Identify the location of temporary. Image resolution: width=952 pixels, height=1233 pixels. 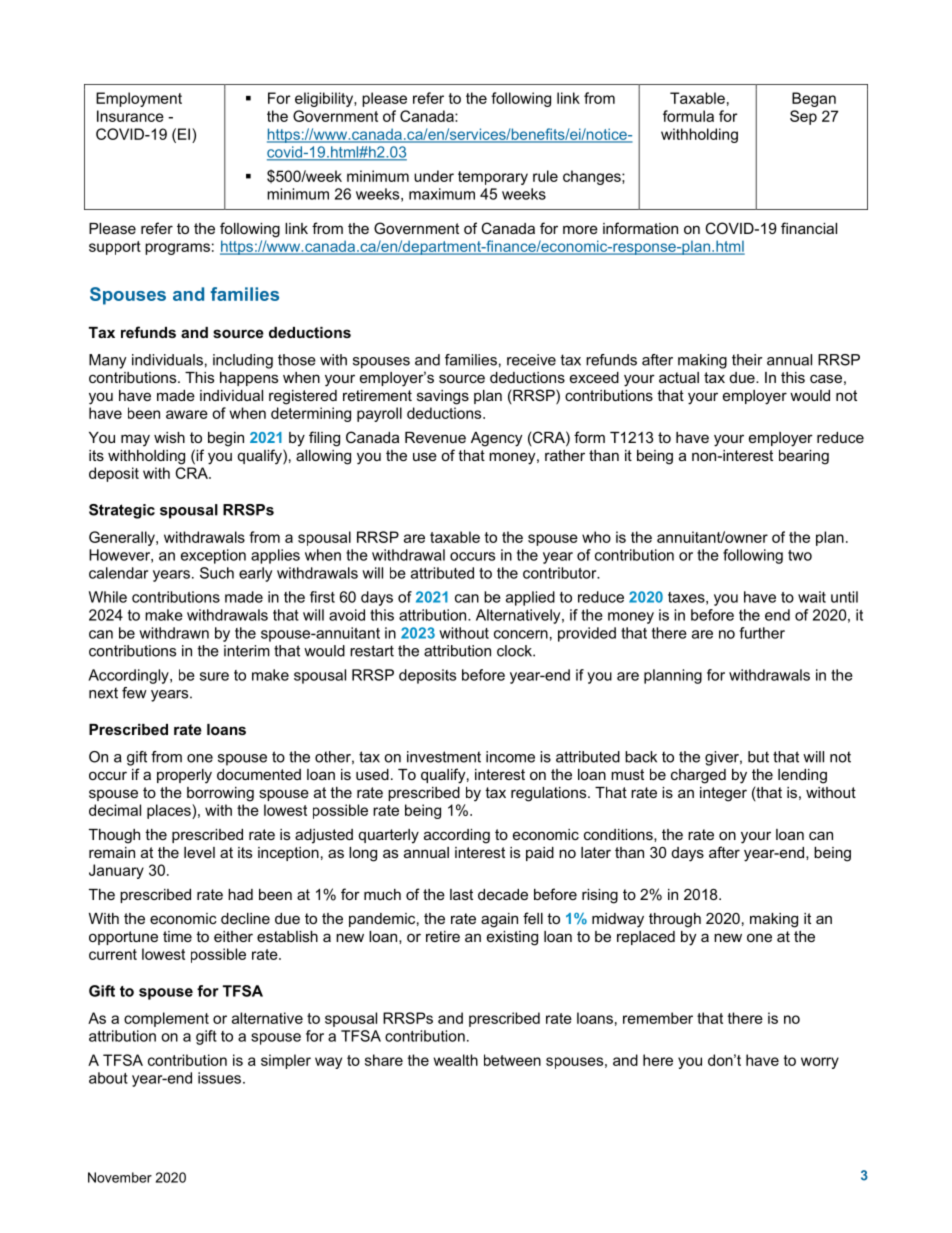
(493, 178).
